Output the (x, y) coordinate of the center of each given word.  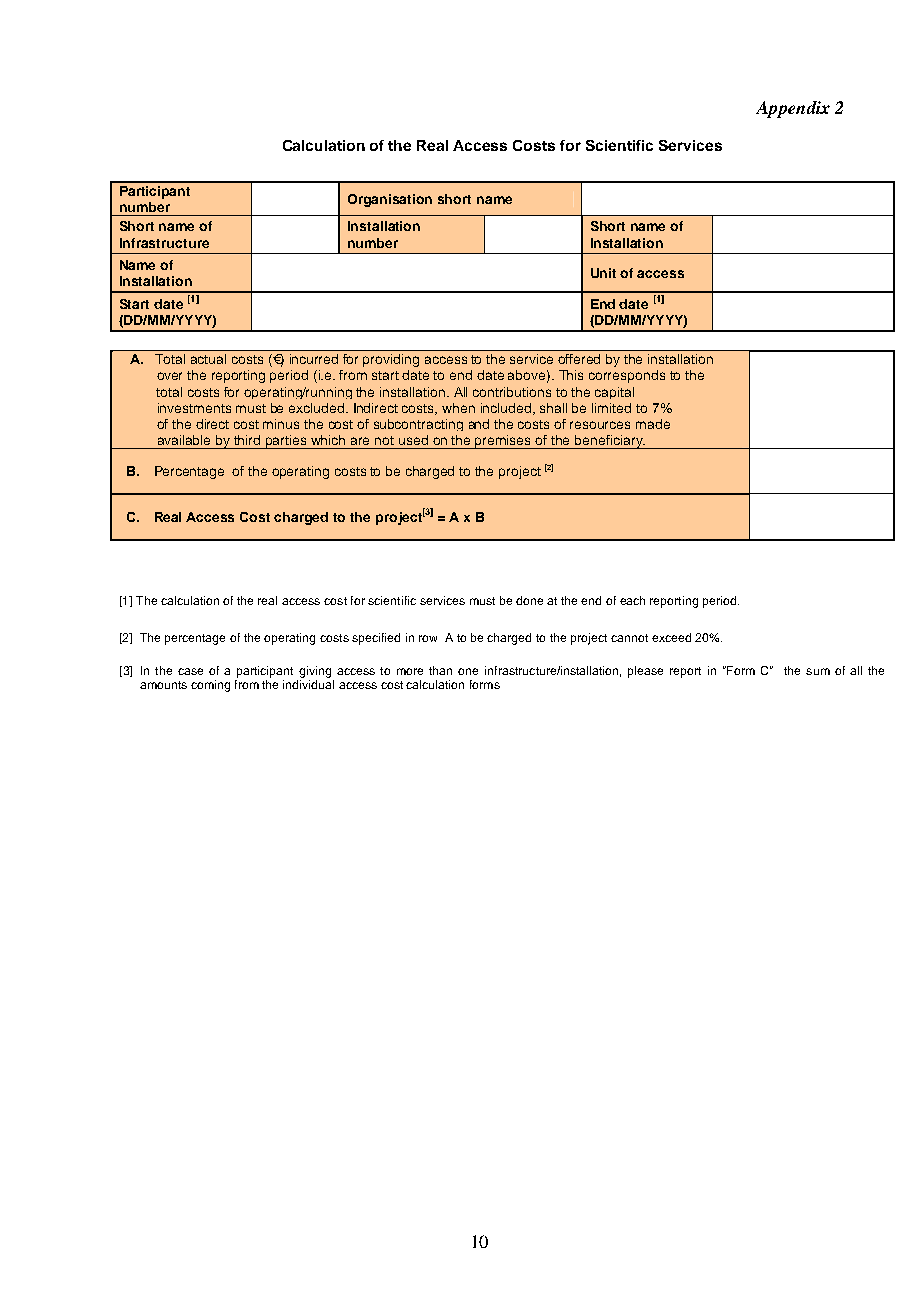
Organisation (390, 200)
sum (818, 671)
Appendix (793, 109)
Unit (603, 273)
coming (210, 686)
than (440, 670)
